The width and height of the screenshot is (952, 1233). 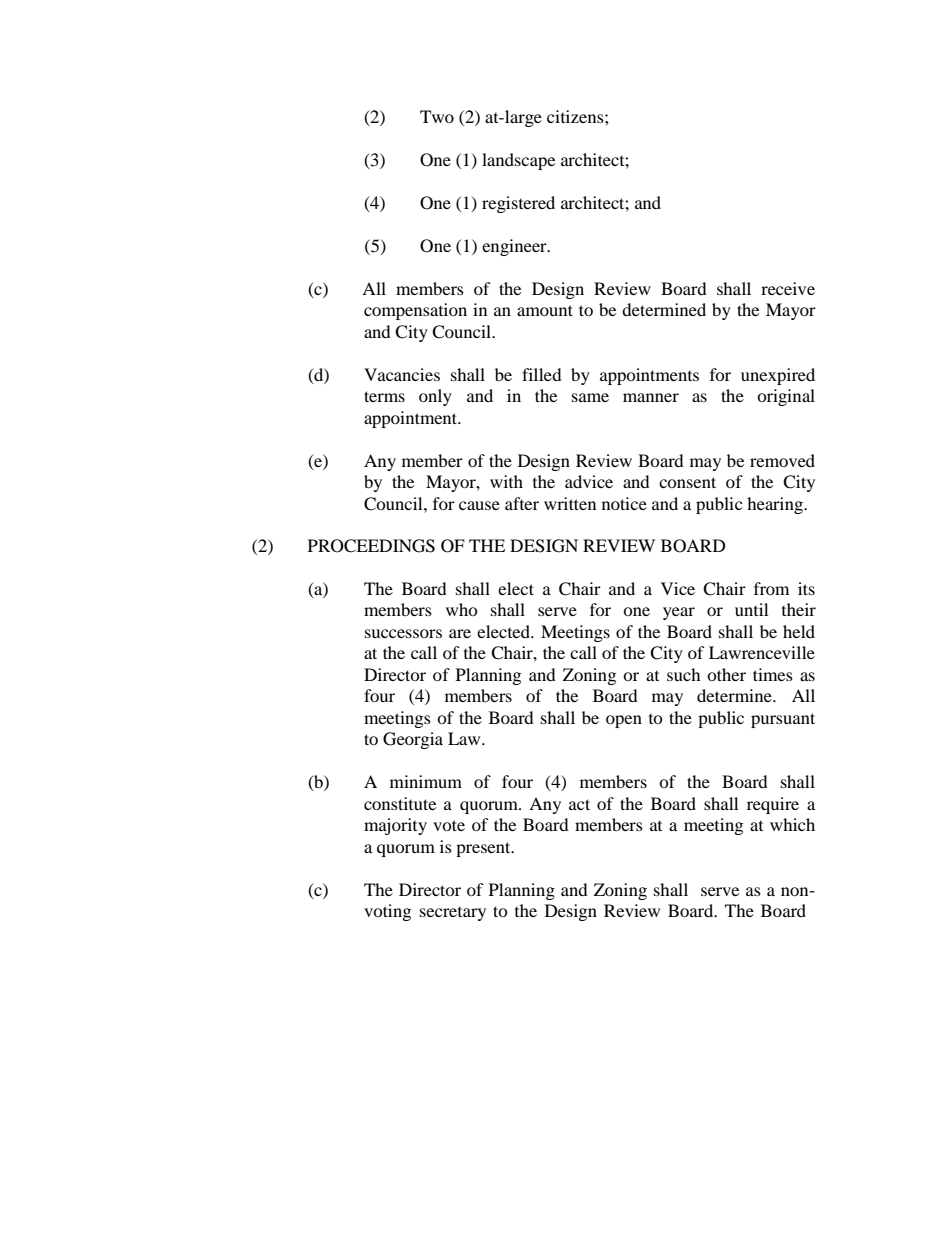 What do you see at coordinates (462, 609) in the screenshot?
I see `who` at bounding box center [462, 609].
